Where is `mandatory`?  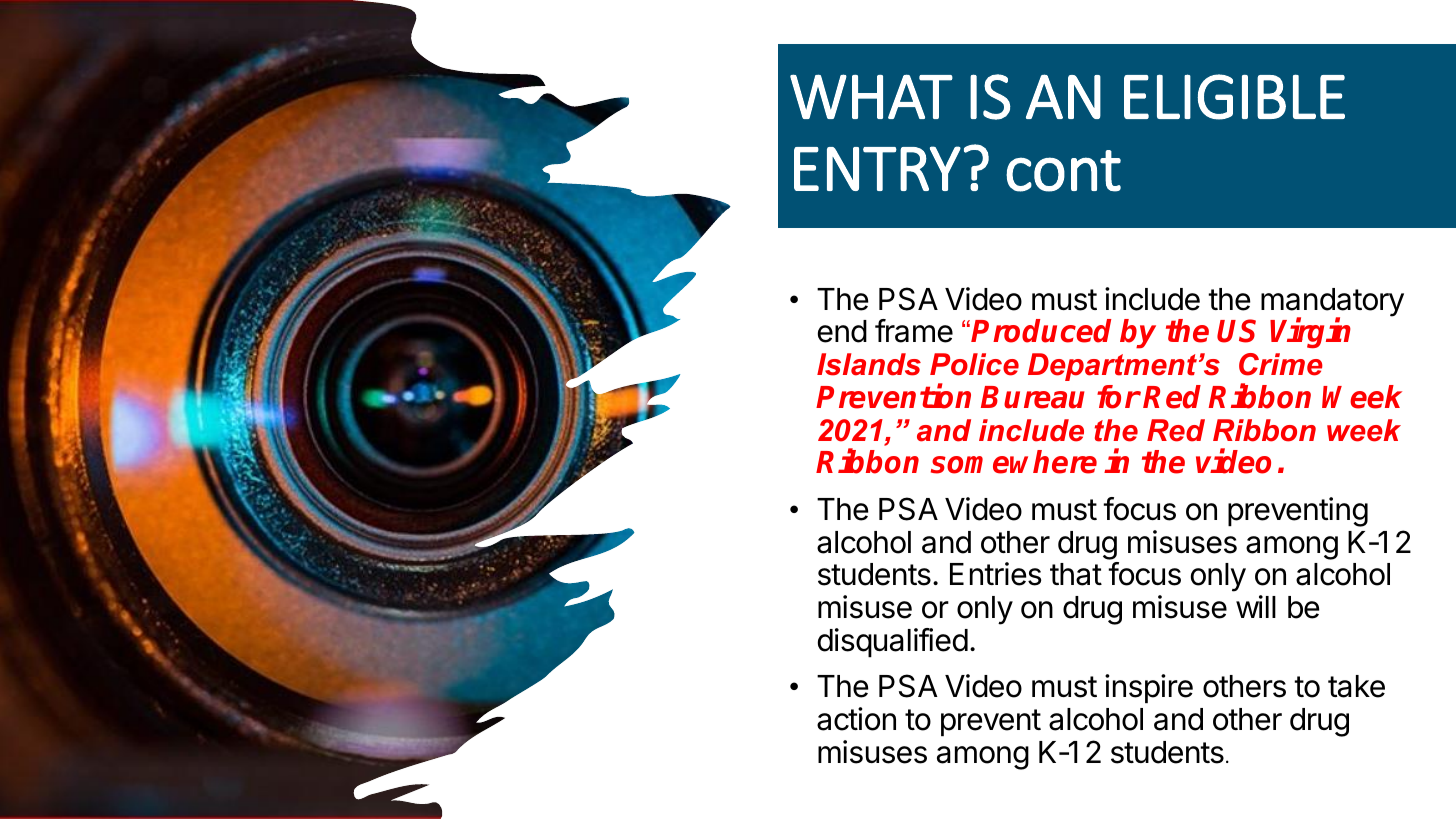
mandatory is located at coordinates (1332, 303).
